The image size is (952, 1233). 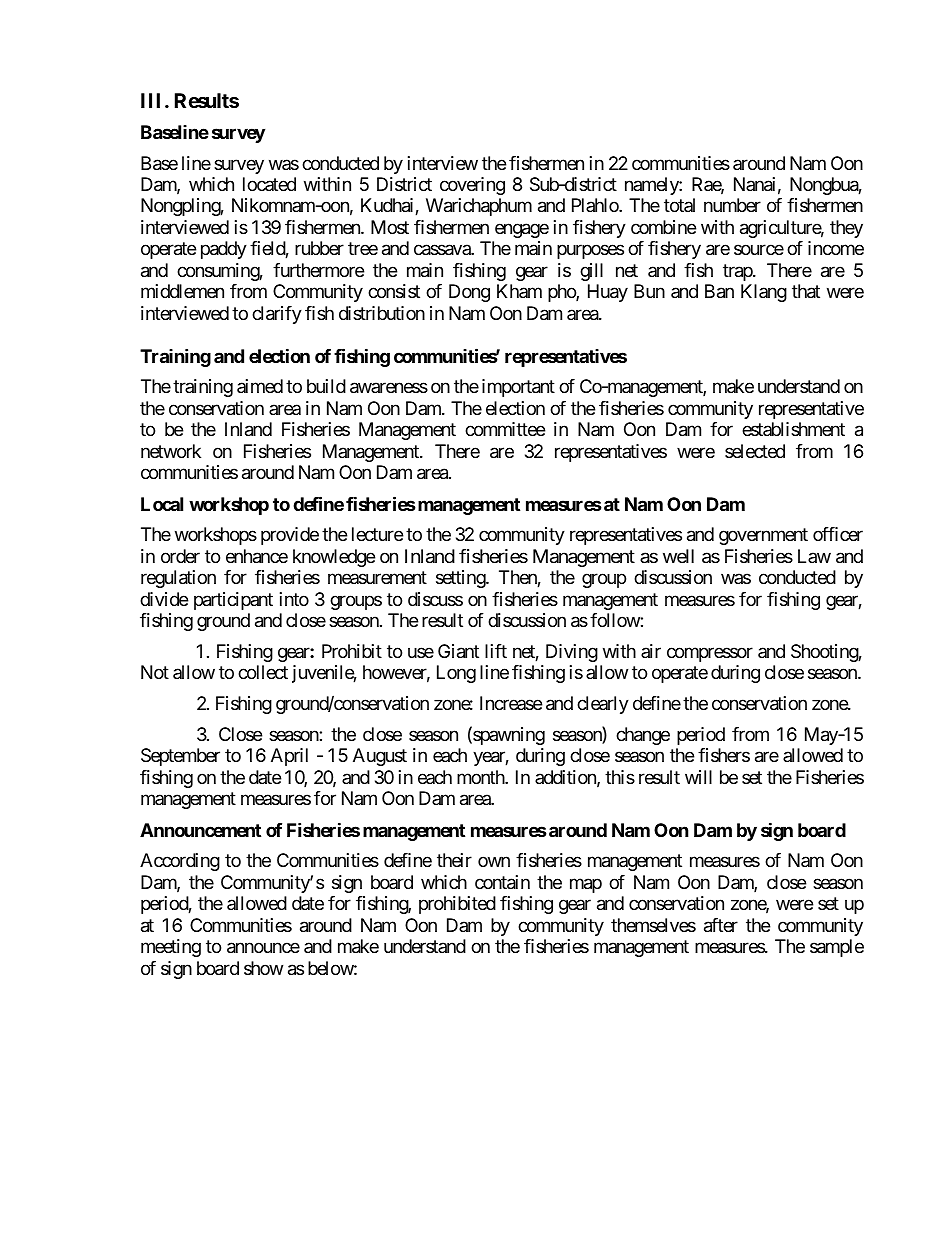 What do you see at coordinates (814, 556) in the screenshot?
I see `Law` at bounding box center [814, 556].
